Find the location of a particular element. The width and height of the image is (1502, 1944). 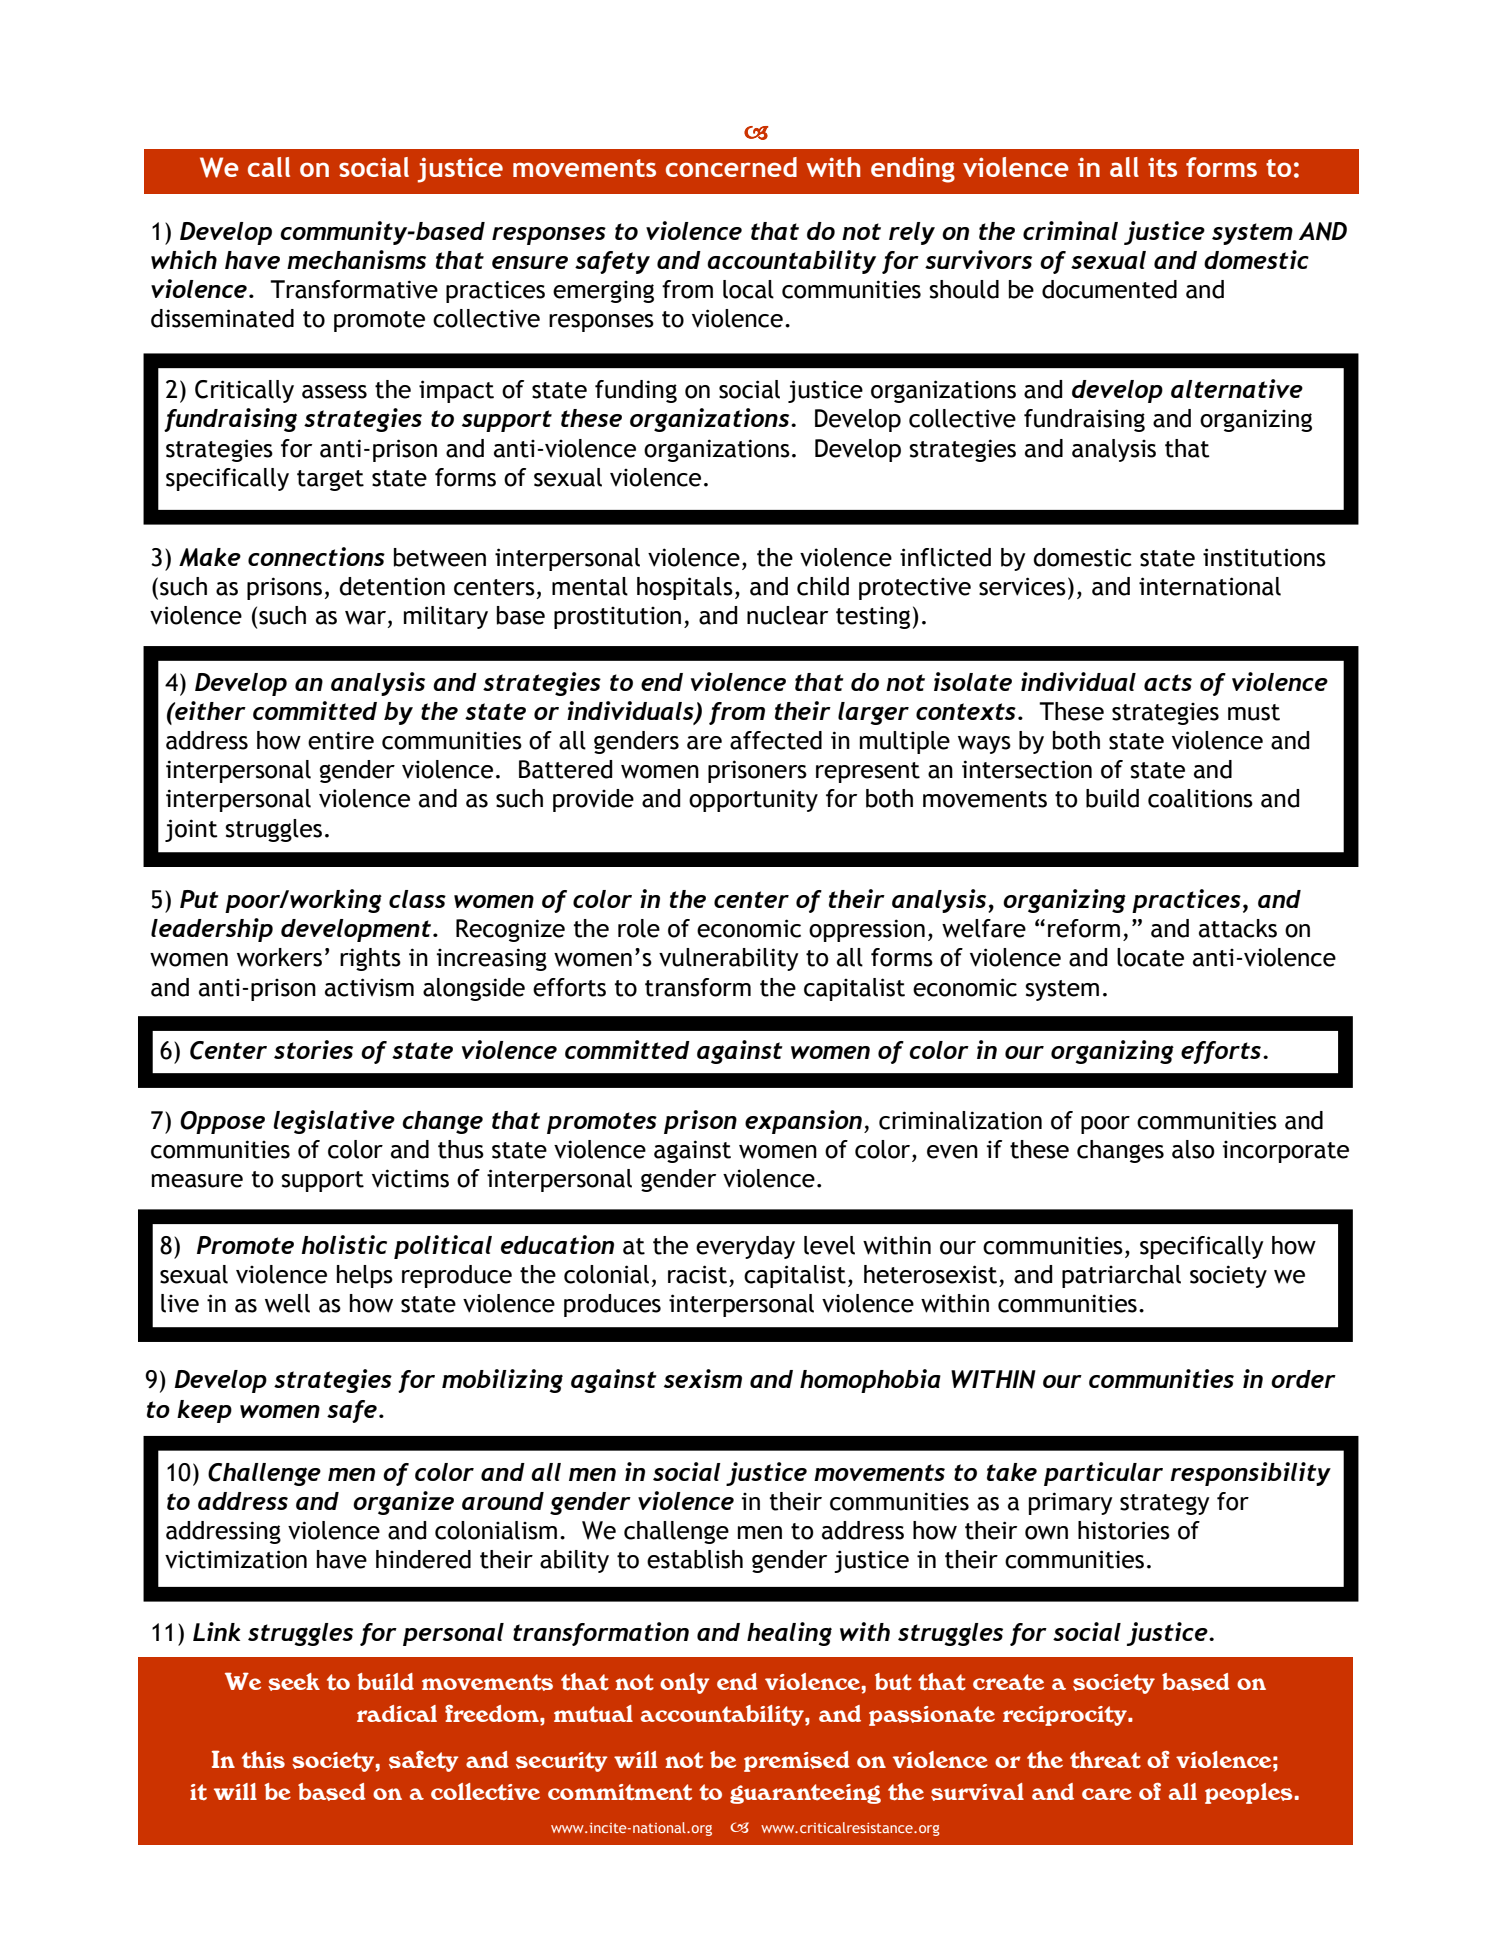

concerned is located at coordinates (731, 167).
